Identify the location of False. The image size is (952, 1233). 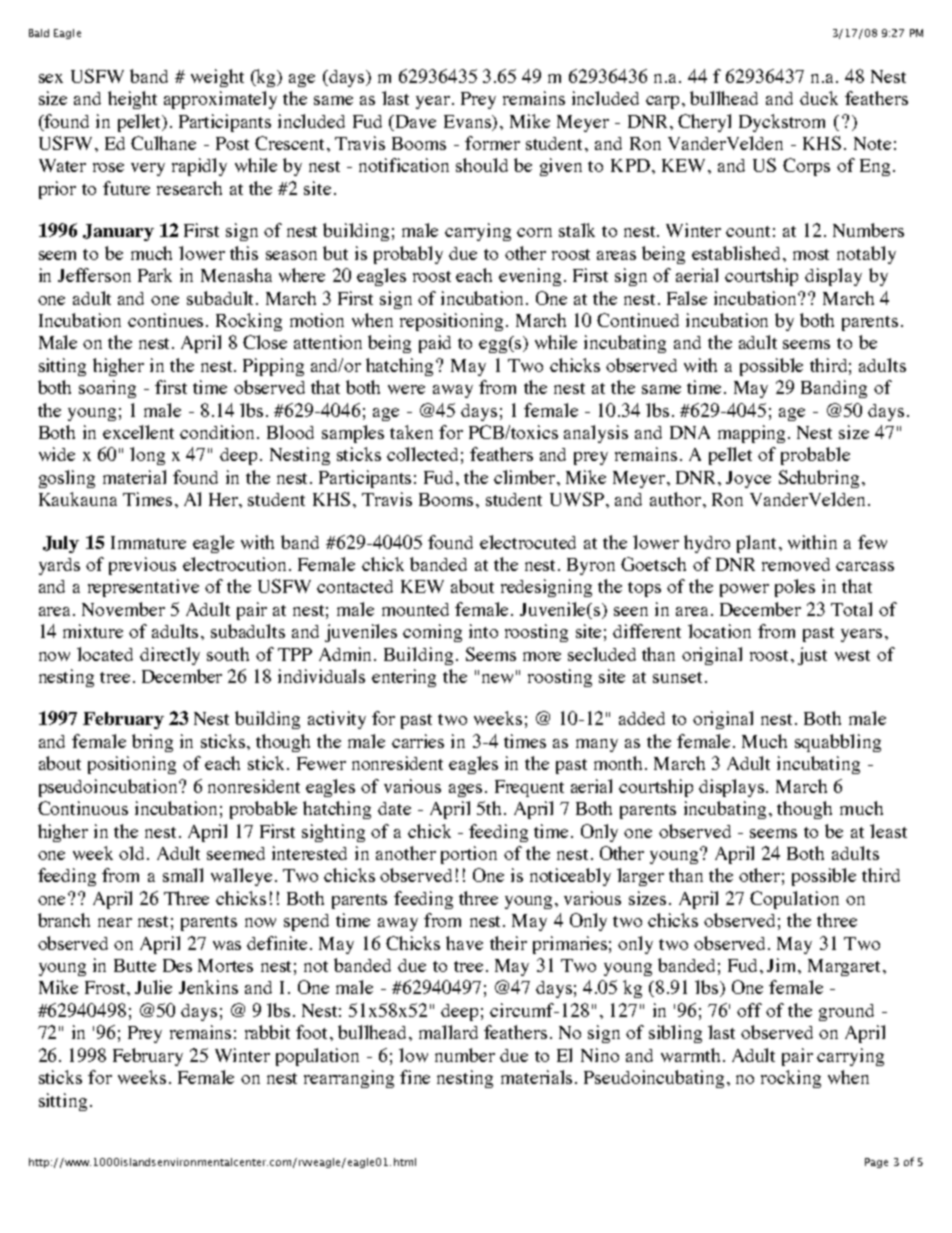
(687, 298).
